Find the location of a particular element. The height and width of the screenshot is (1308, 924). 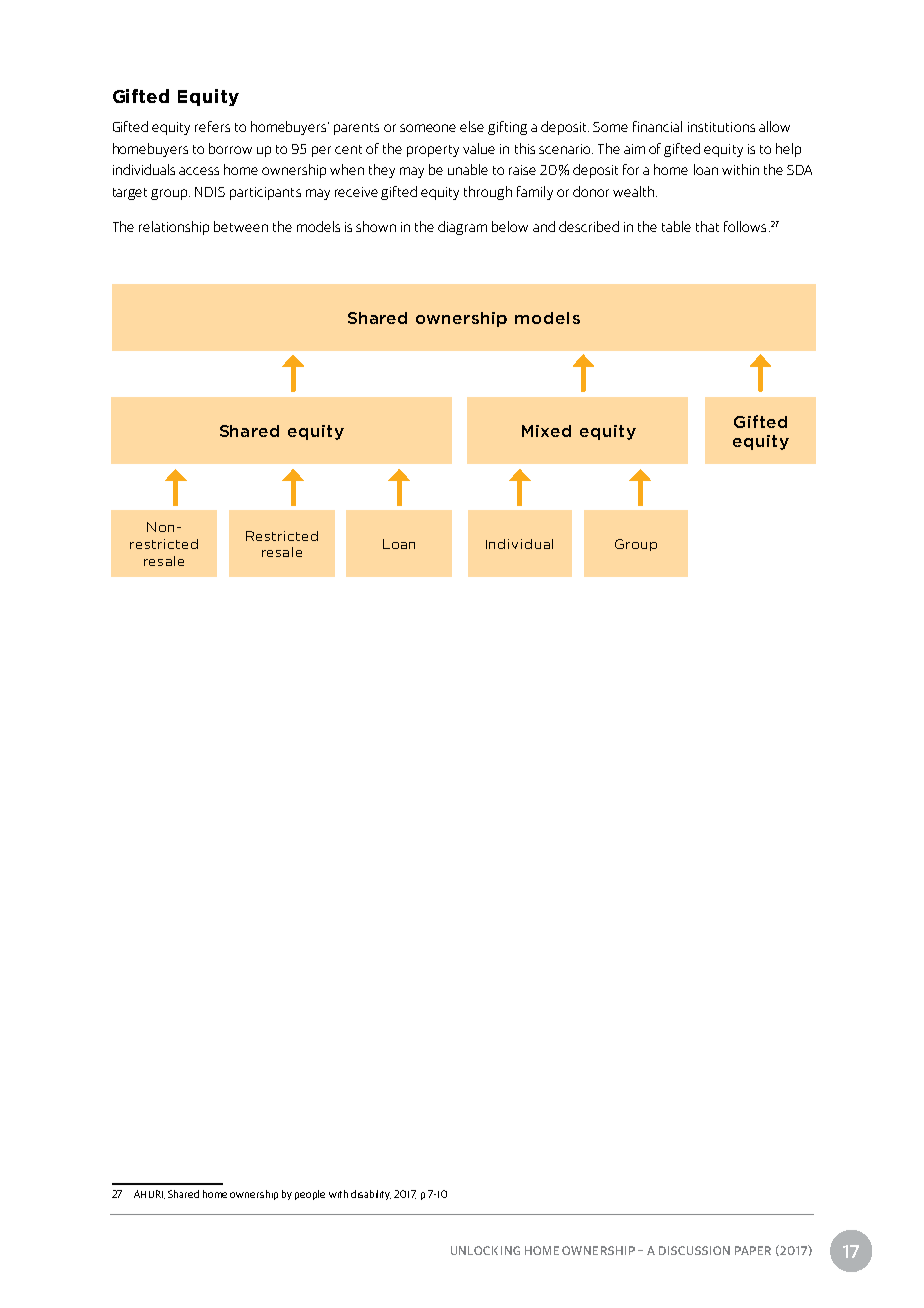

DISCUSSION is located at coordinates (694, 1250).
